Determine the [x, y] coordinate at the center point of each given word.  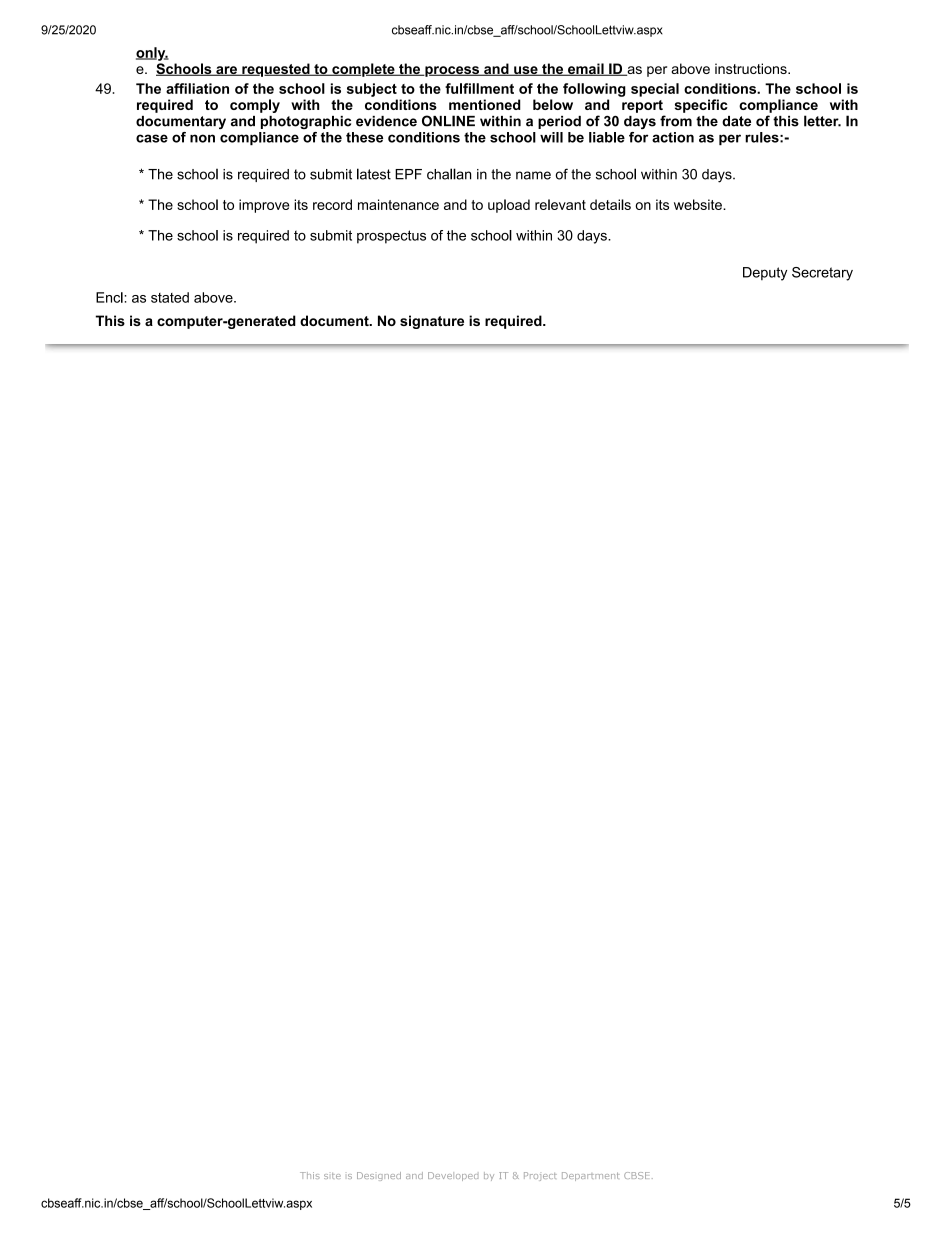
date [736, 121]
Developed [453, 1176]
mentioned [485, 104]
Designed [379, 1176]
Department [591, 1176]
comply [255, 106]
